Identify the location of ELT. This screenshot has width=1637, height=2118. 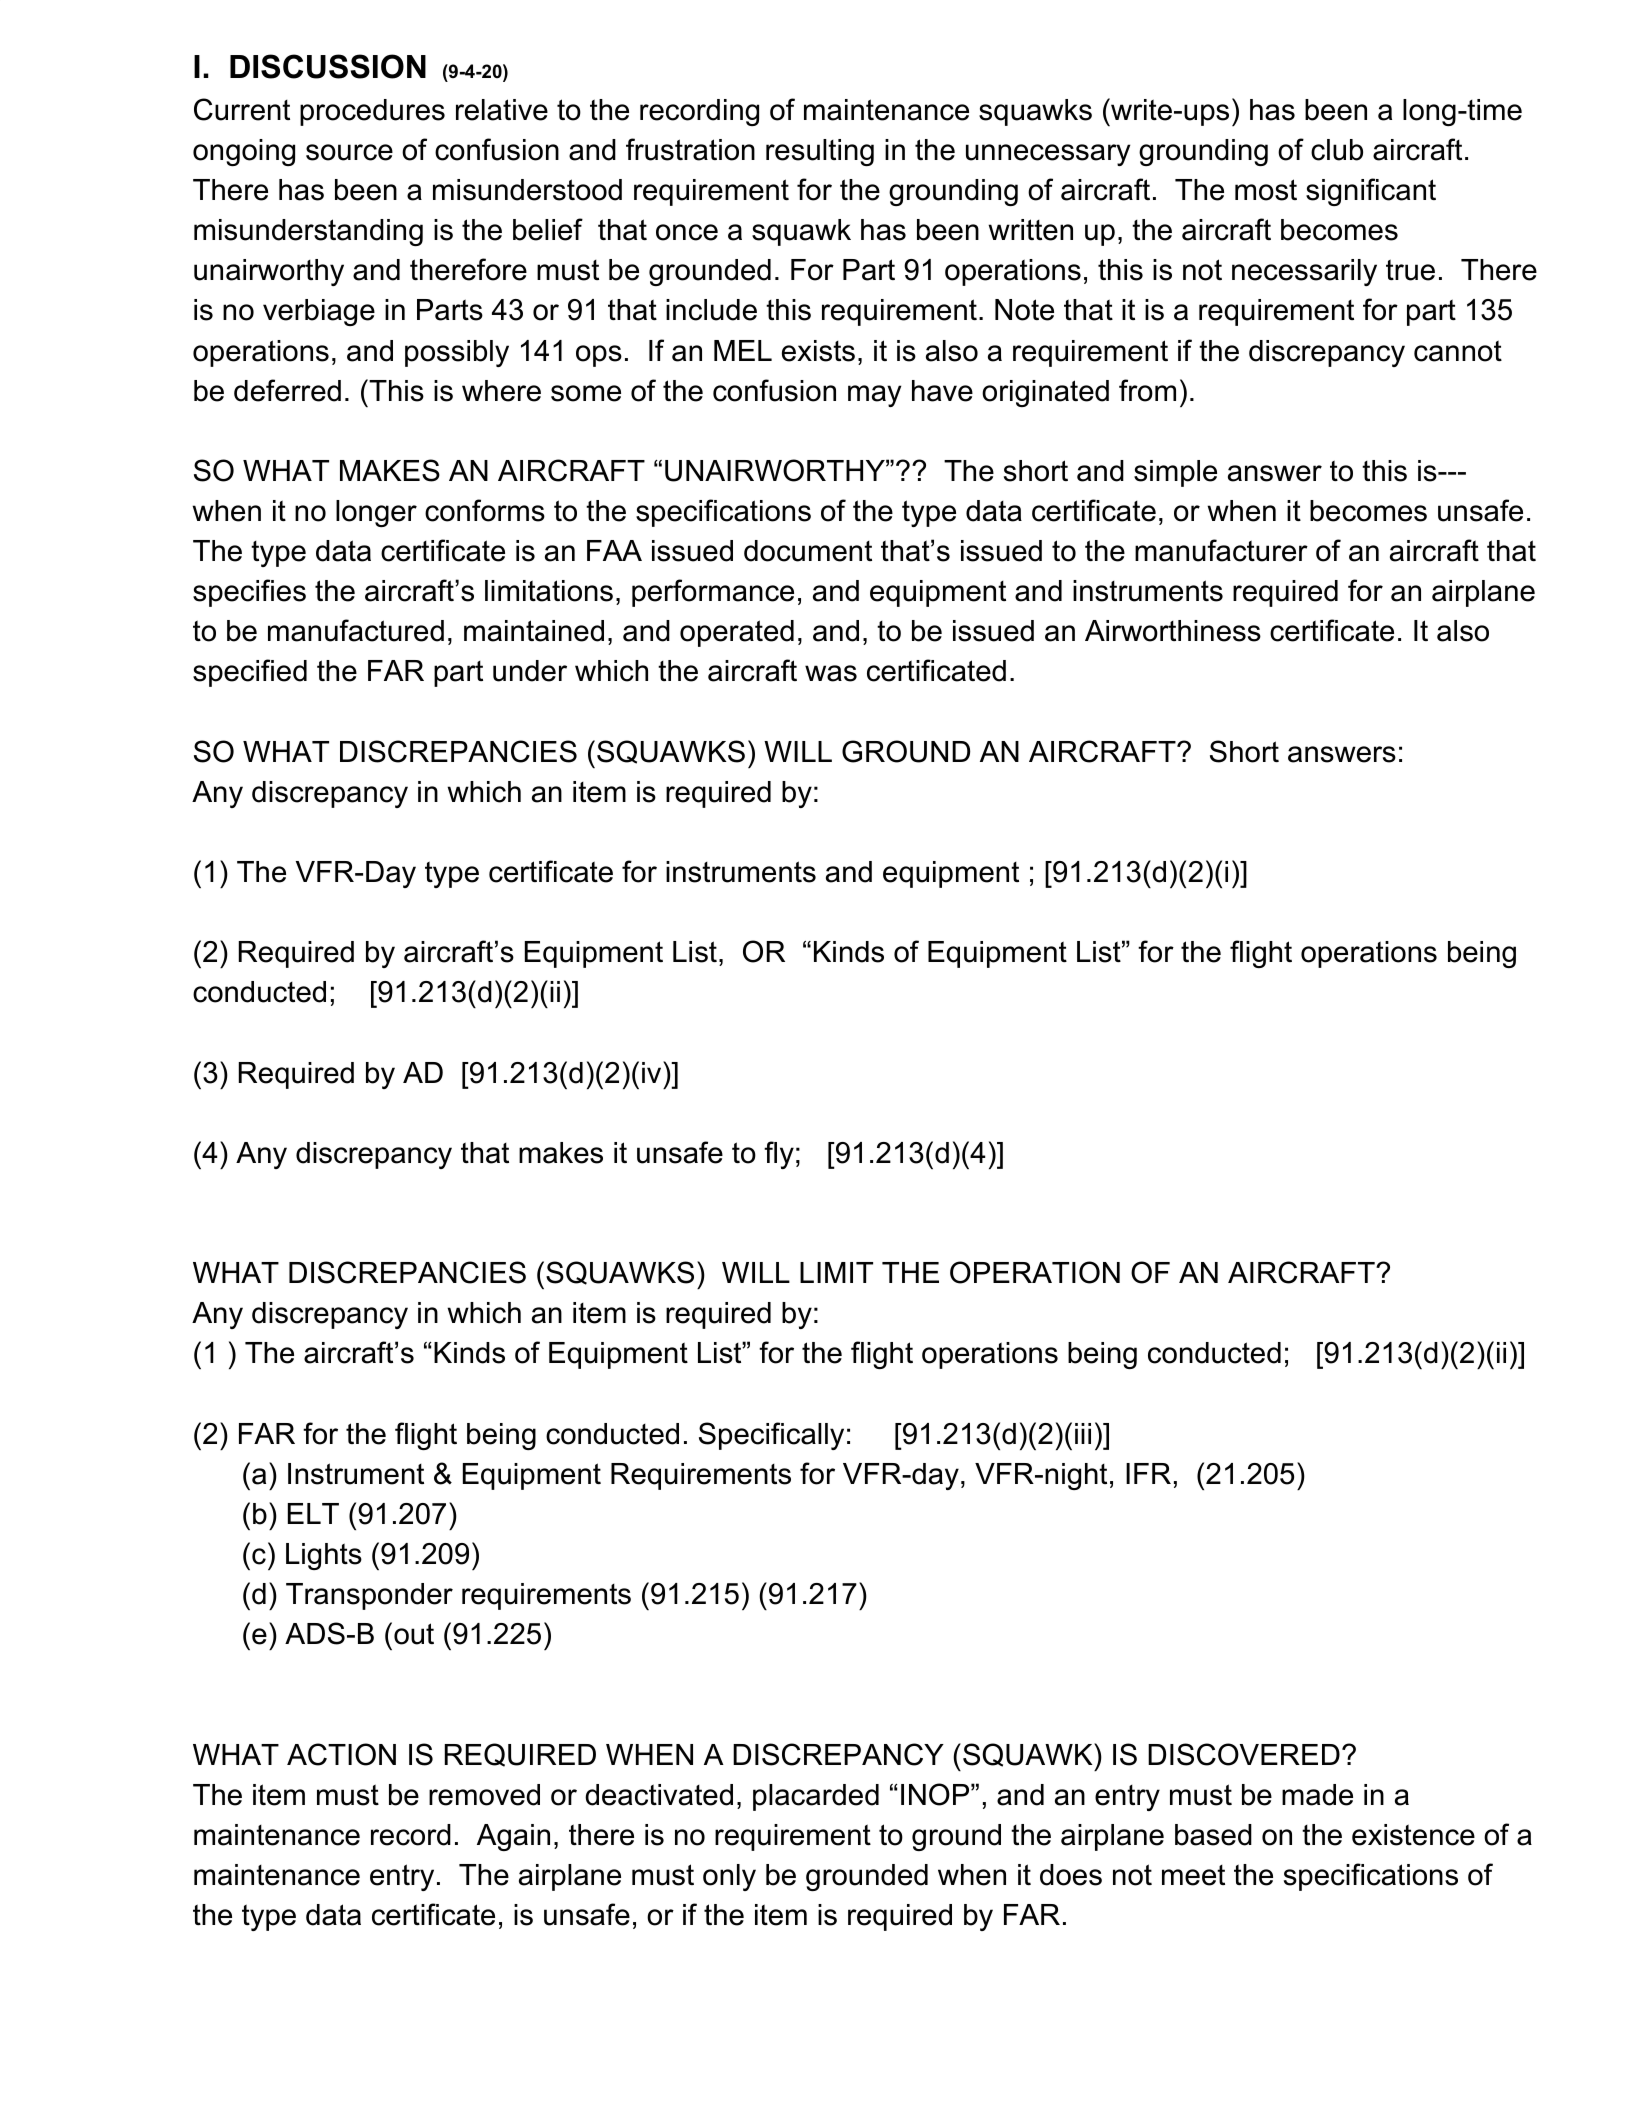
(313, 1513).
